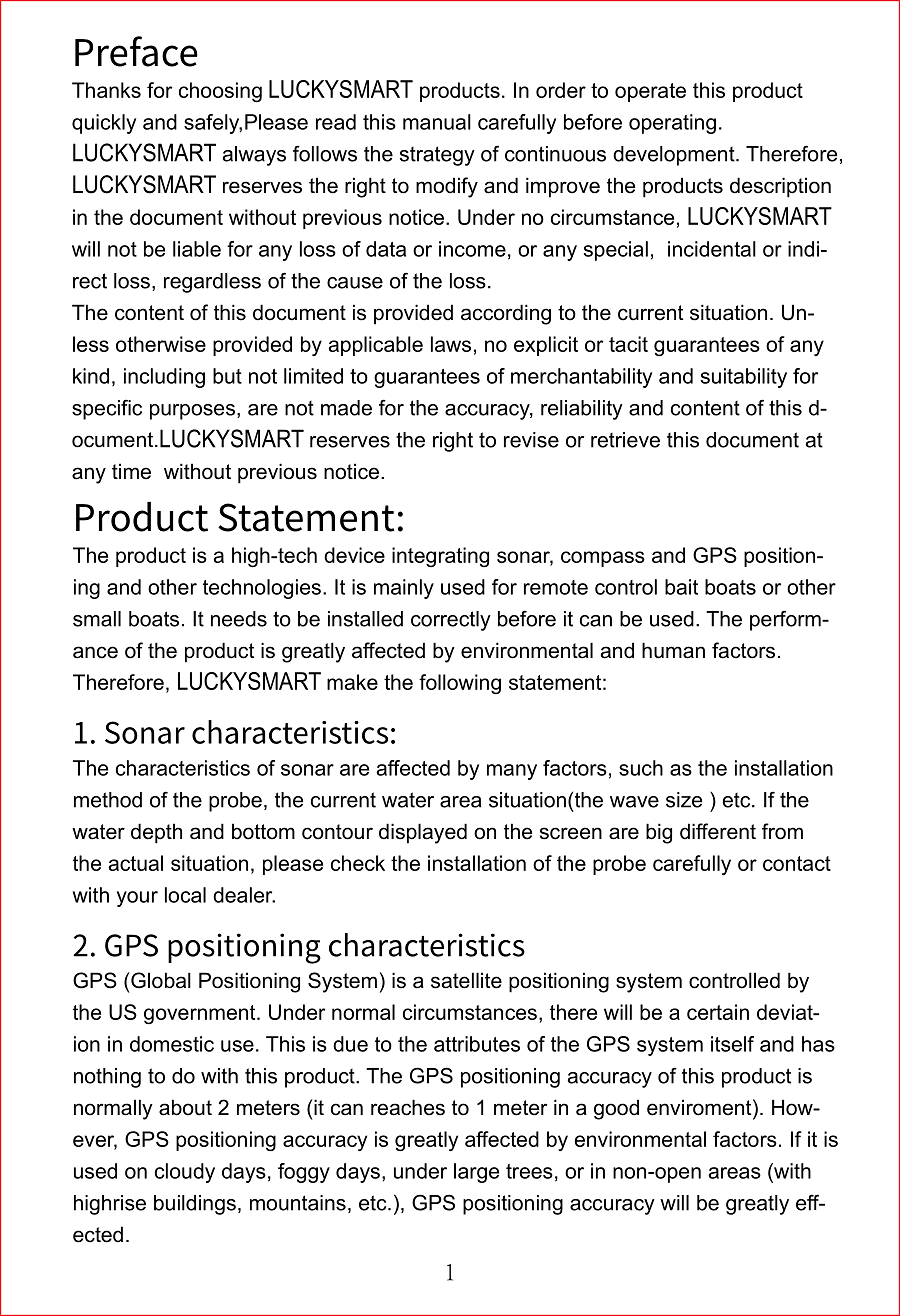 This screenshot has width=900, height=1316. Describe the element at coordinates (700, 1107) in the screenshot. I see `enviroment` at that location.
